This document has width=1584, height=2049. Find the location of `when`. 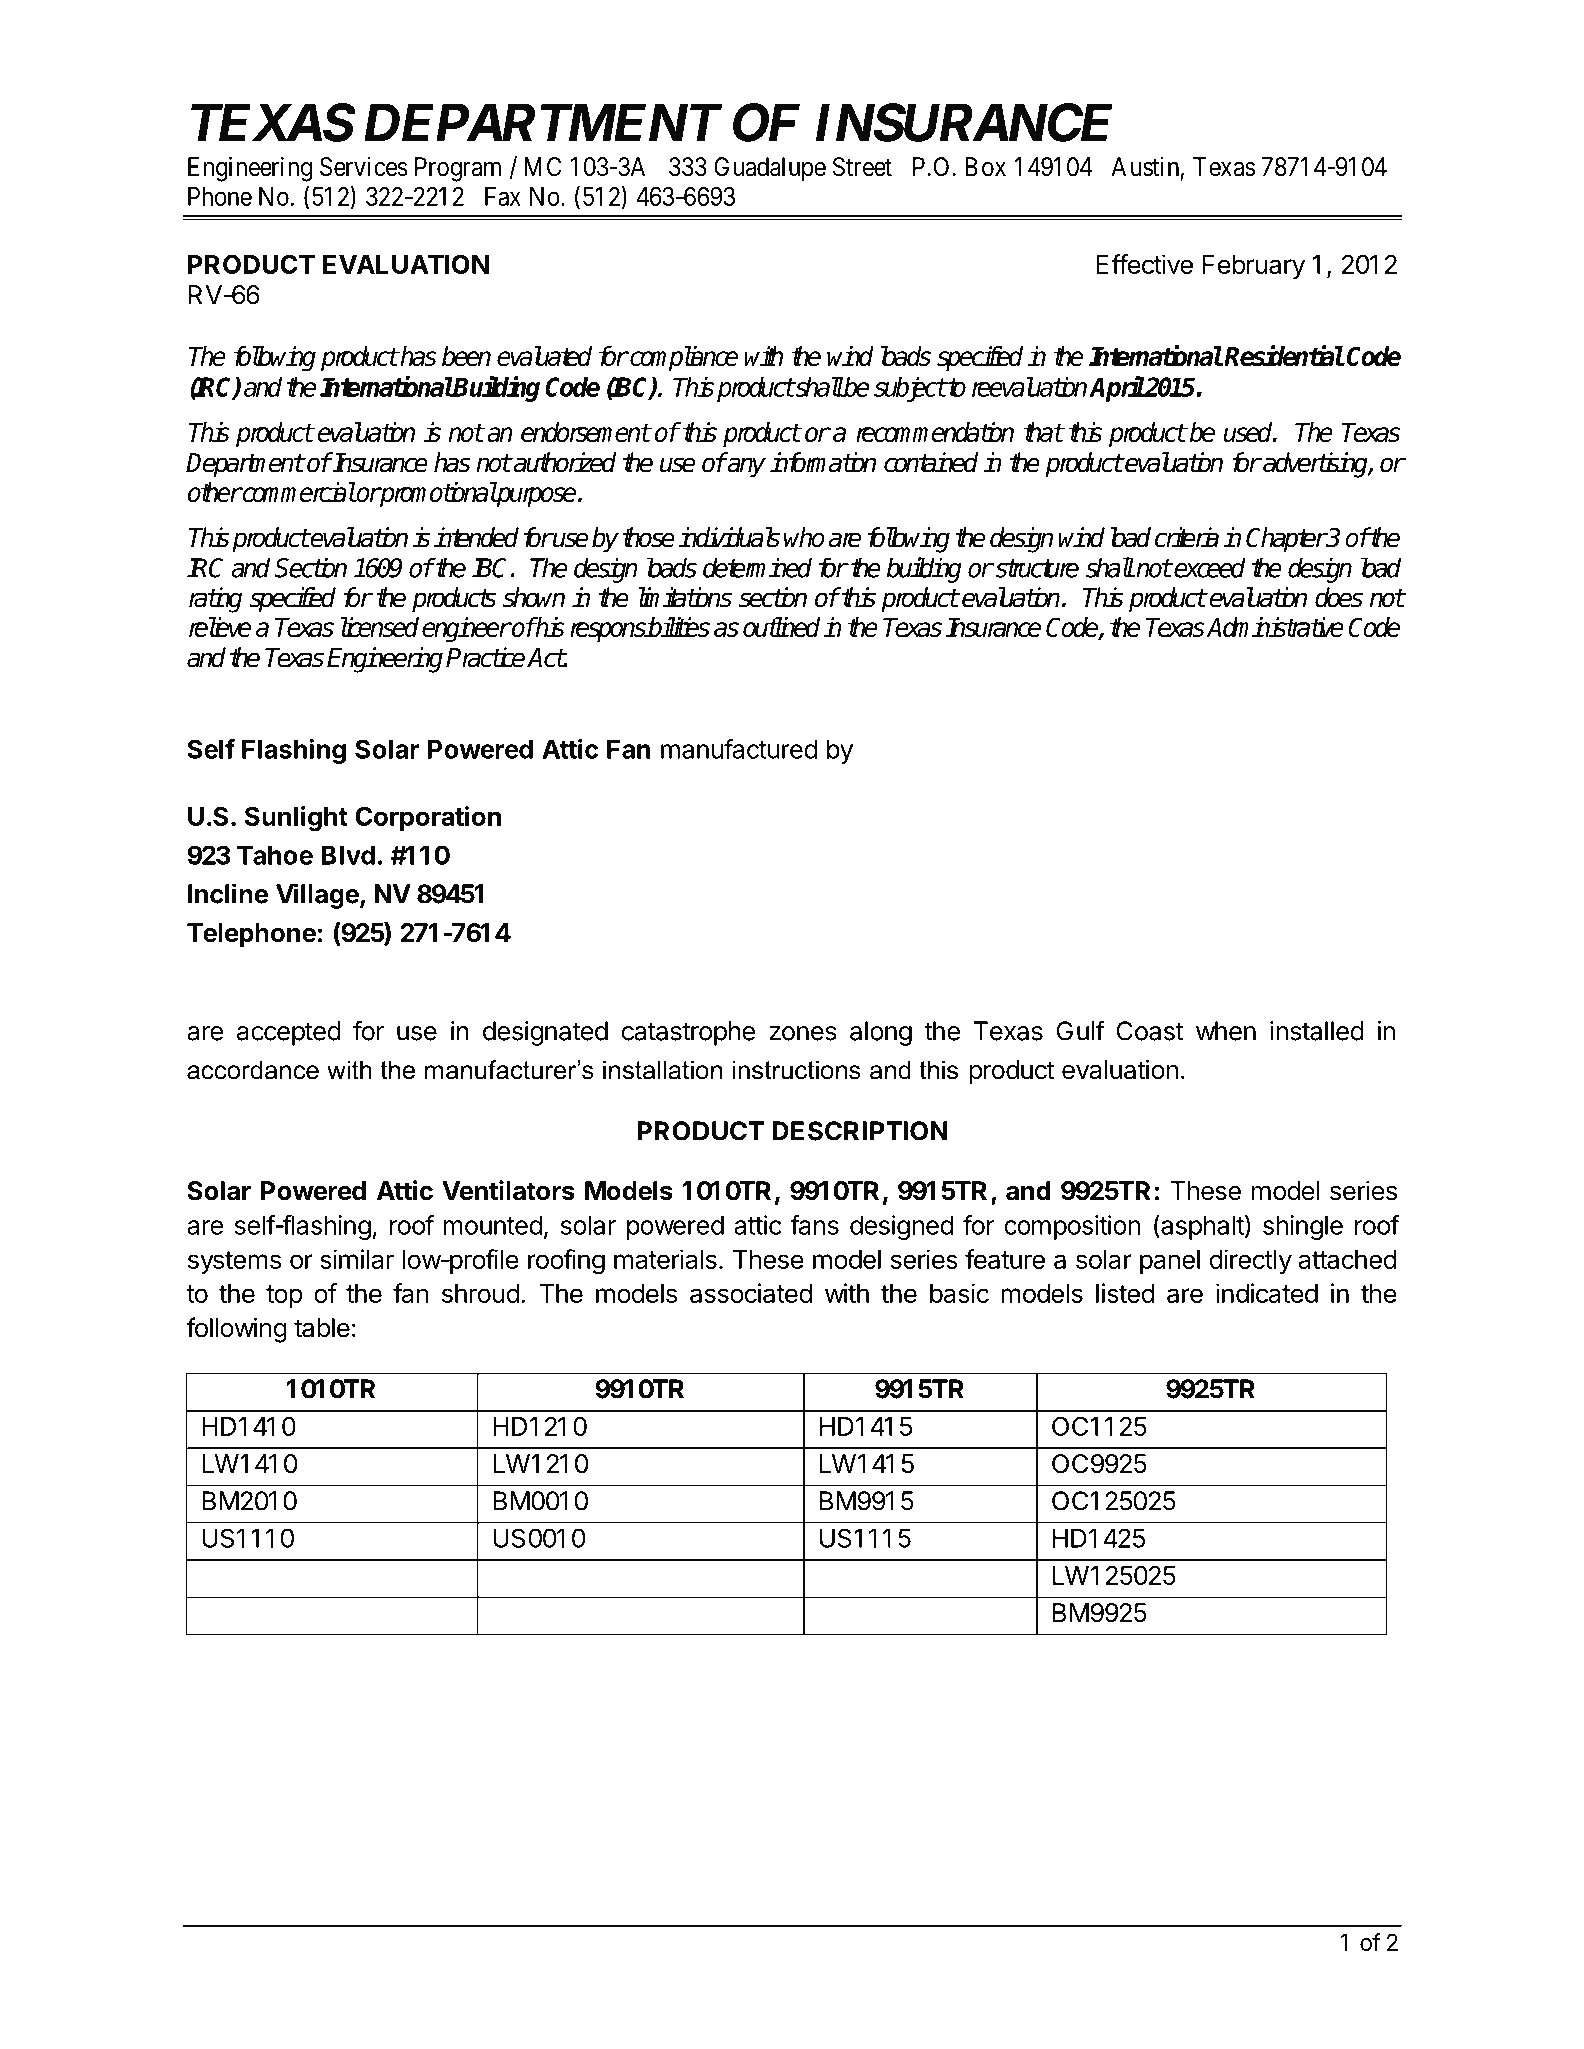

when is located at coordinates (1226, 1031).
